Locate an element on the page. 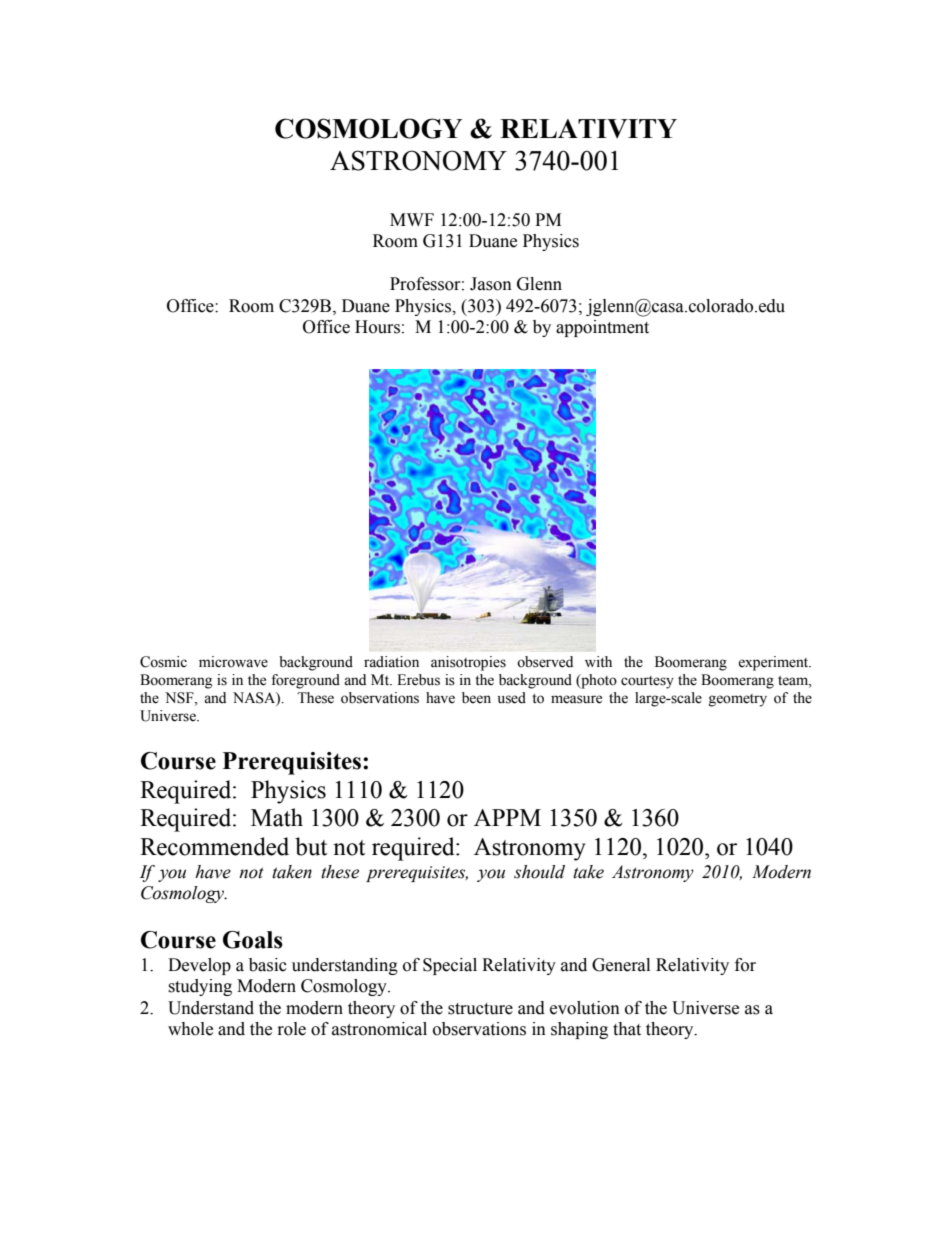 This image has width=952, height=1233. should is located at coordinates (539, 872).
